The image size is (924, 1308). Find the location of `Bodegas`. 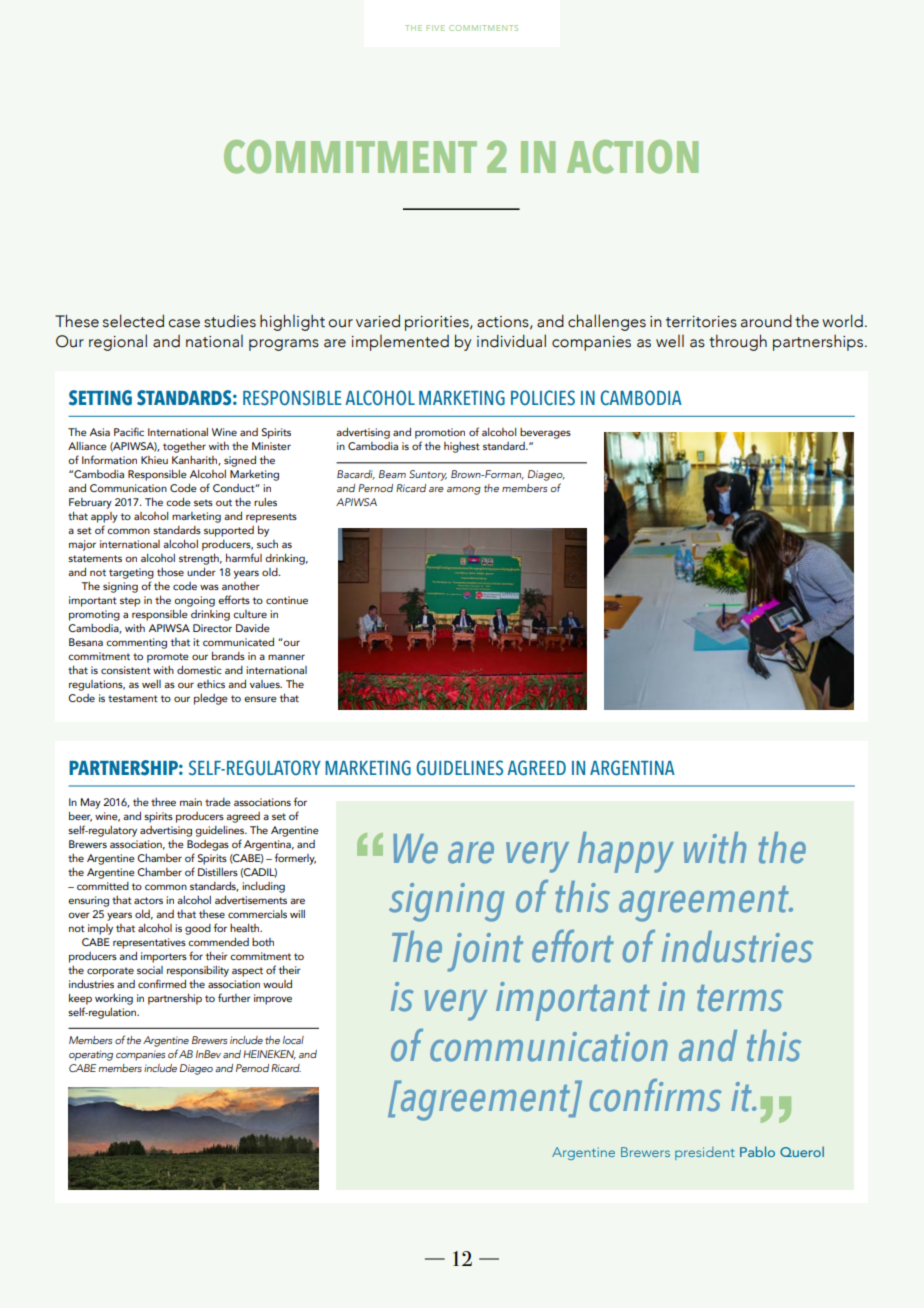

Bodegas is located at coordinates (208, 845).
